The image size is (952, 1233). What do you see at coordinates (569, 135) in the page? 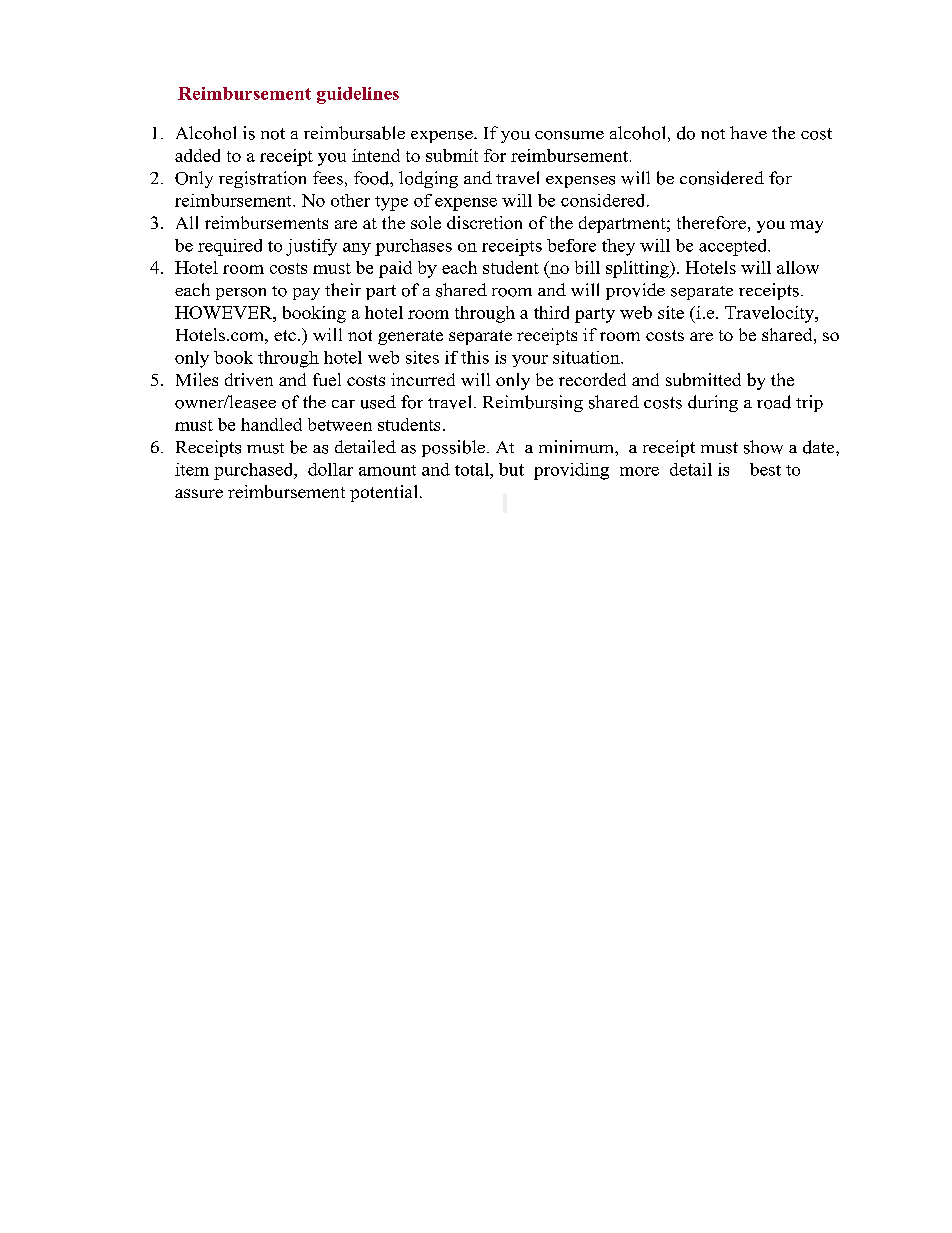
I see `consume` at bounding box center [569, 135].
